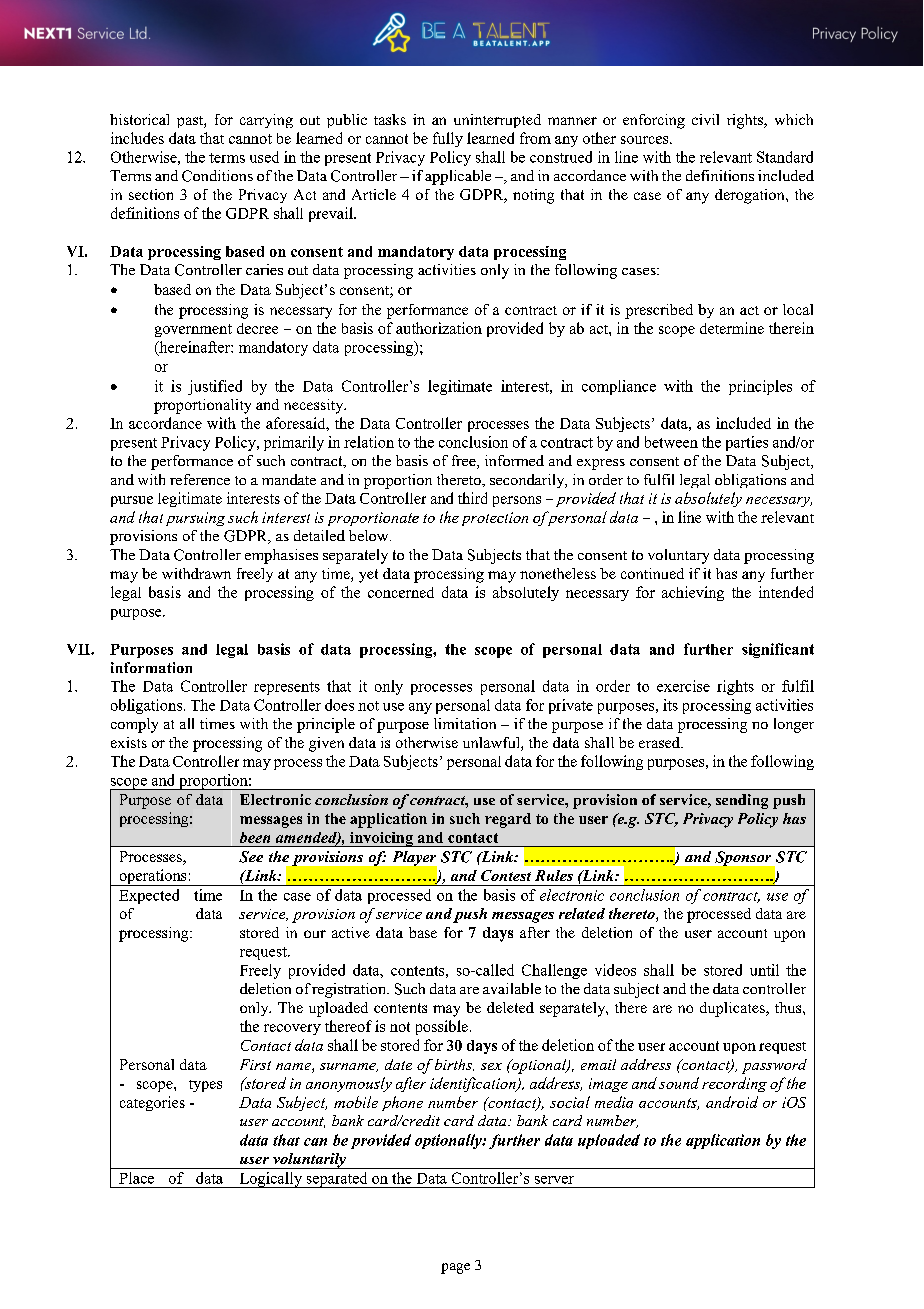 The image size is (924, 1309). Describe the element at coordinates (151, 667) in the document. I see `information` at that location.
